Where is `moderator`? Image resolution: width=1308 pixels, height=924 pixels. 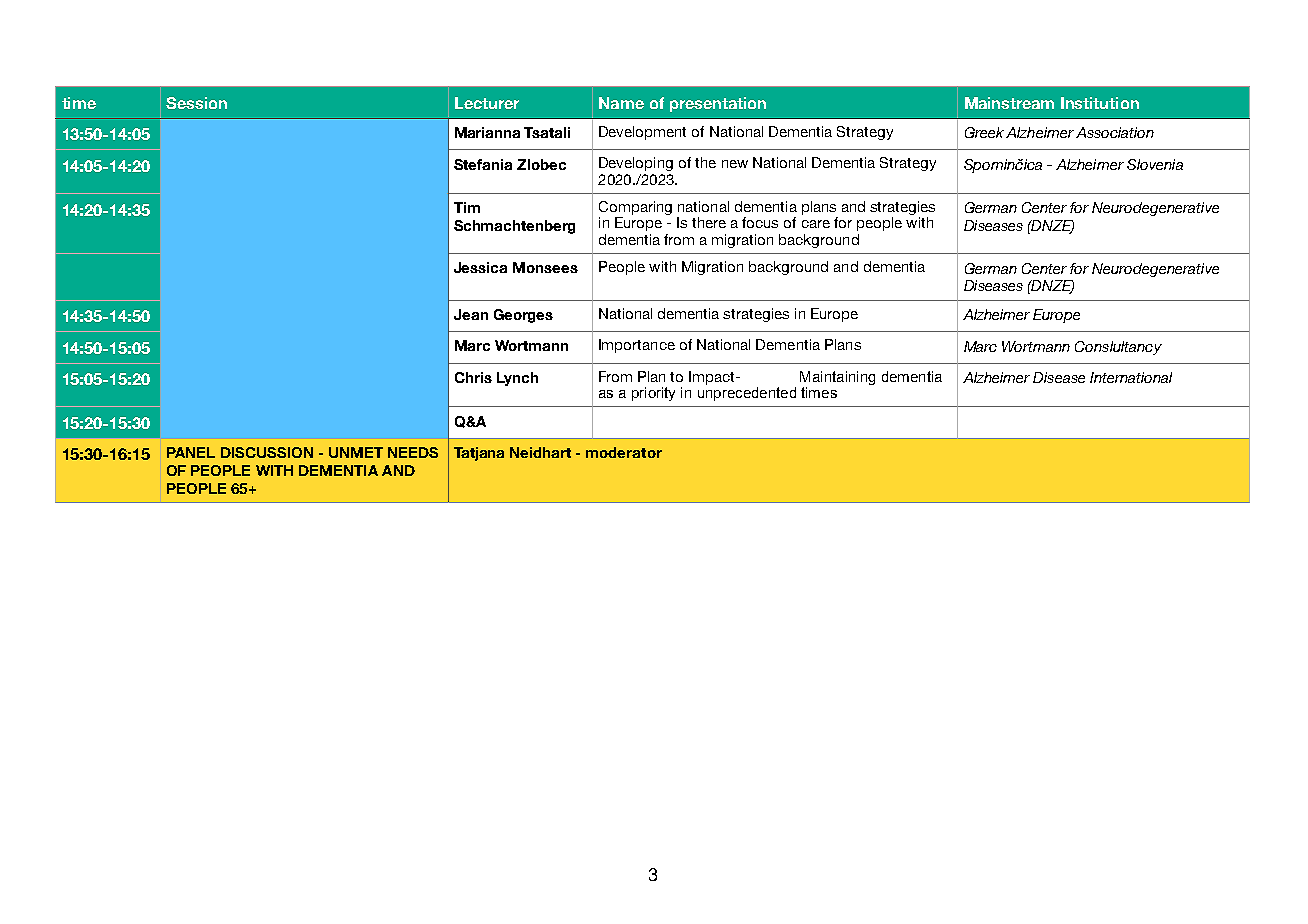 moderator is located at coordinates (624, 452).
